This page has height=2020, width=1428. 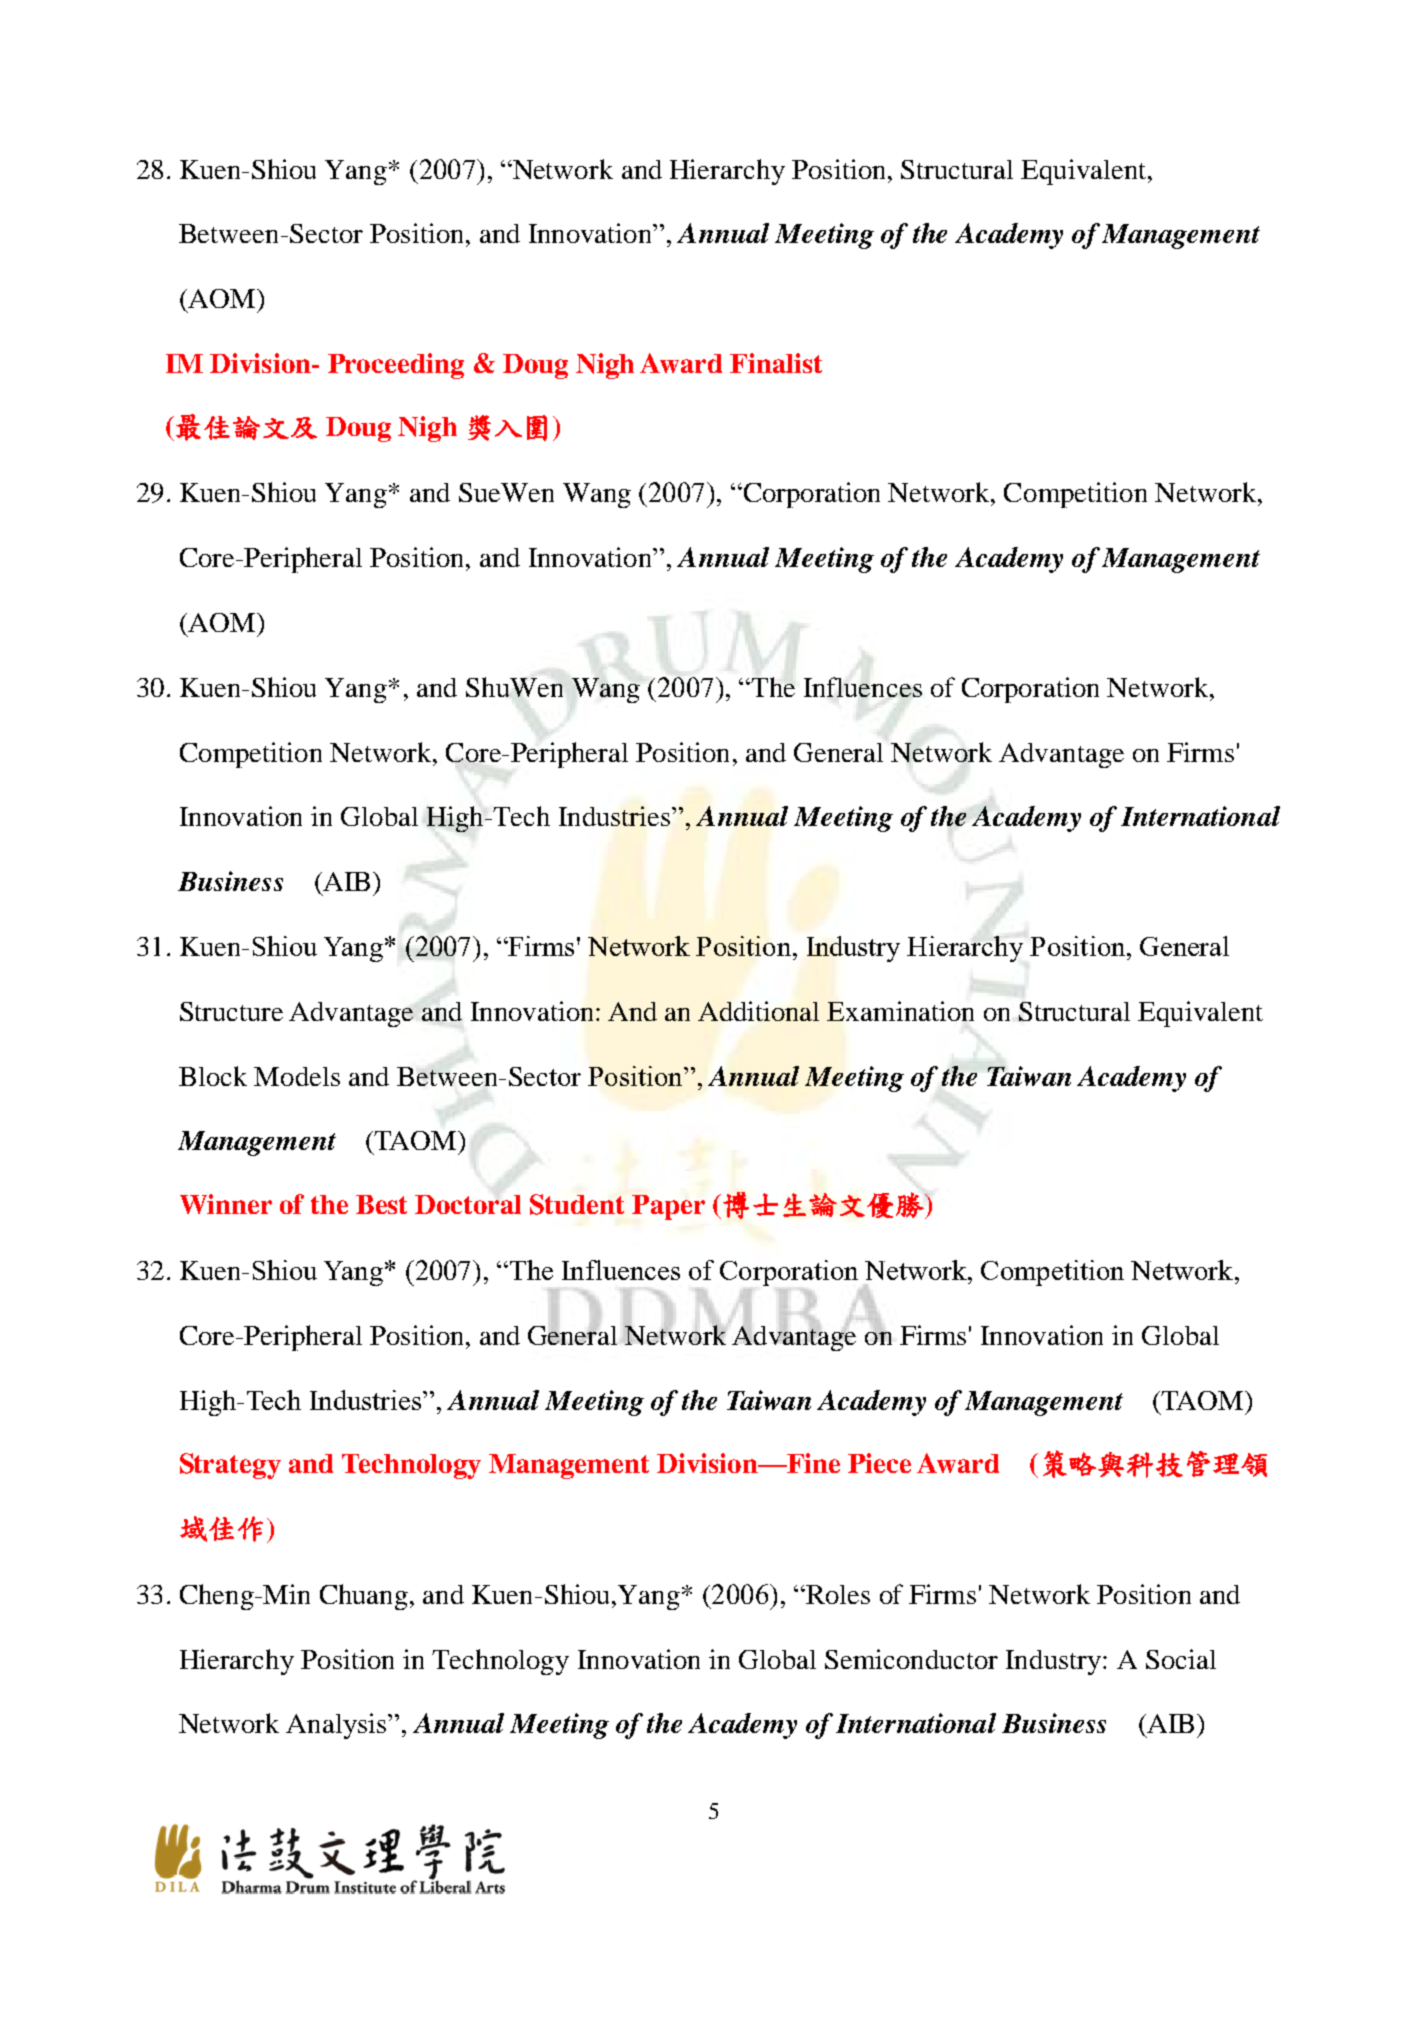 What do you see at coordinates (231, 1011) in the page?
I see `Structure` at bounding box center [231, 1011].
